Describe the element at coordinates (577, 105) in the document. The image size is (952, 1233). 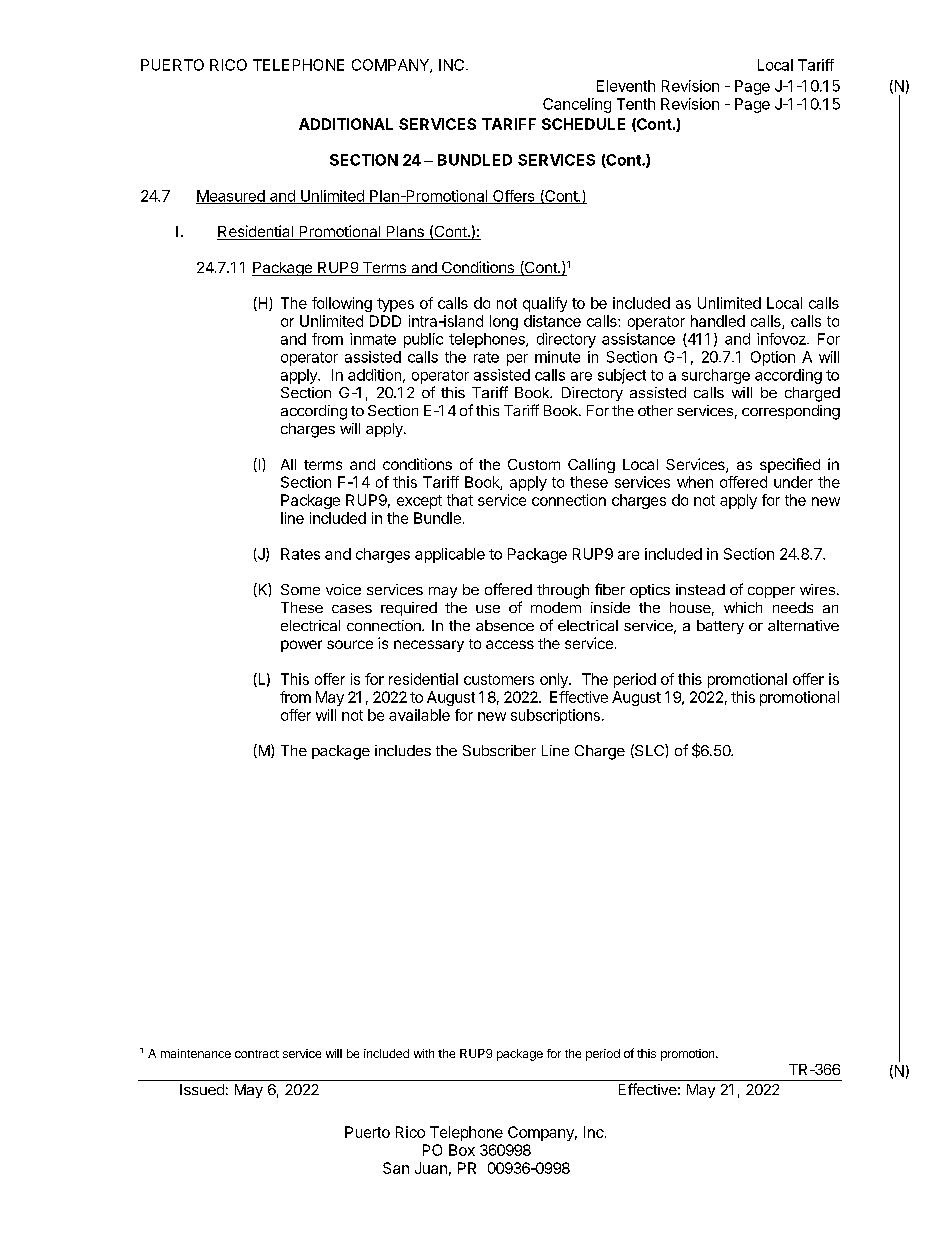
I see `Canceling` at that location.
